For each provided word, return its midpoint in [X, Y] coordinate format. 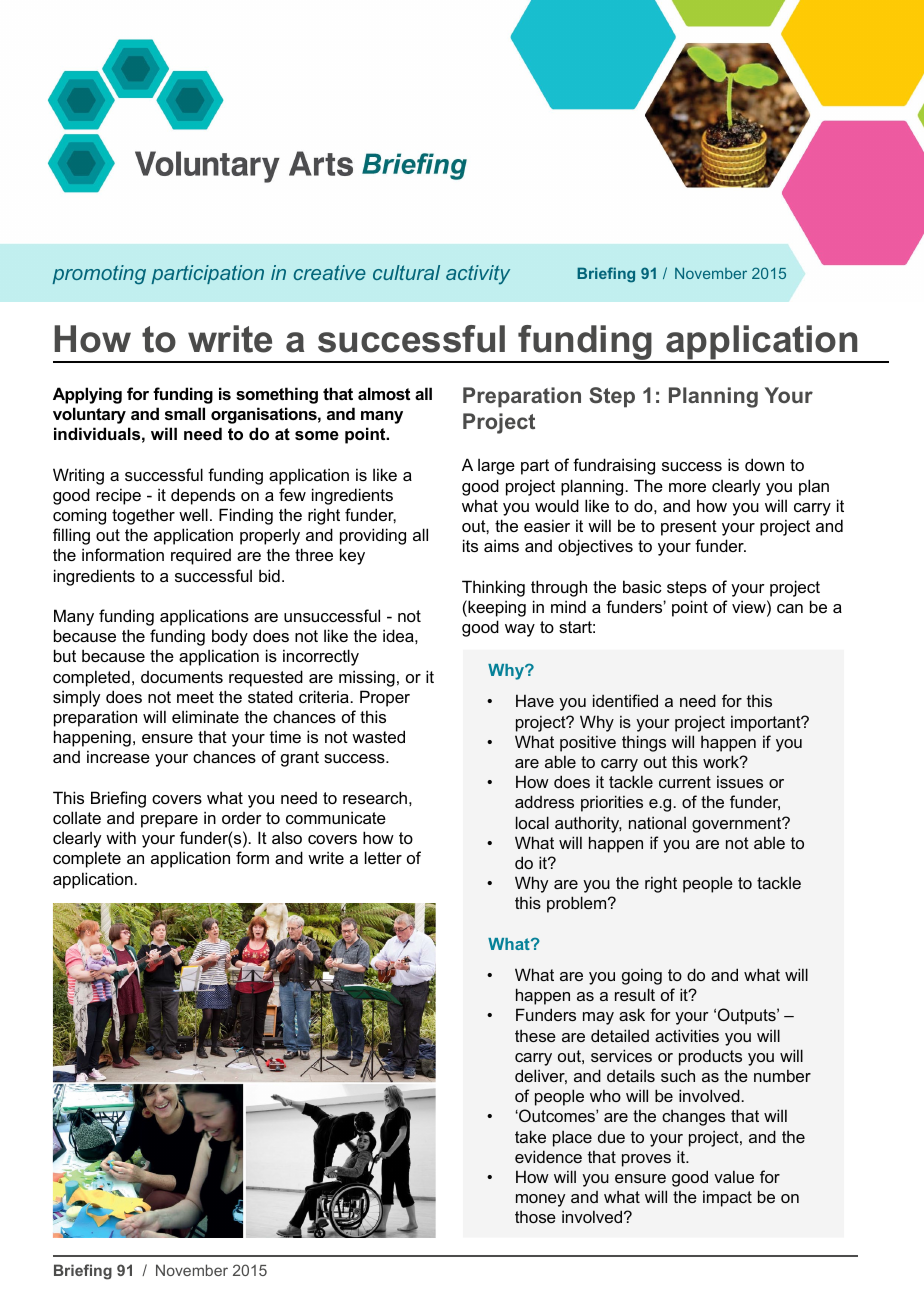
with [121, 837]
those [535, 1216]
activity [478, 275]
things [644, 743]
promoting [99, 275]
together [143, 516]
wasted [378, 736]
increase [118, 756]
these [535, 1035]
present [689, 528]
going [642, 976]
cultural [406, 272]
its [470, 545]
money [540, 1200]
